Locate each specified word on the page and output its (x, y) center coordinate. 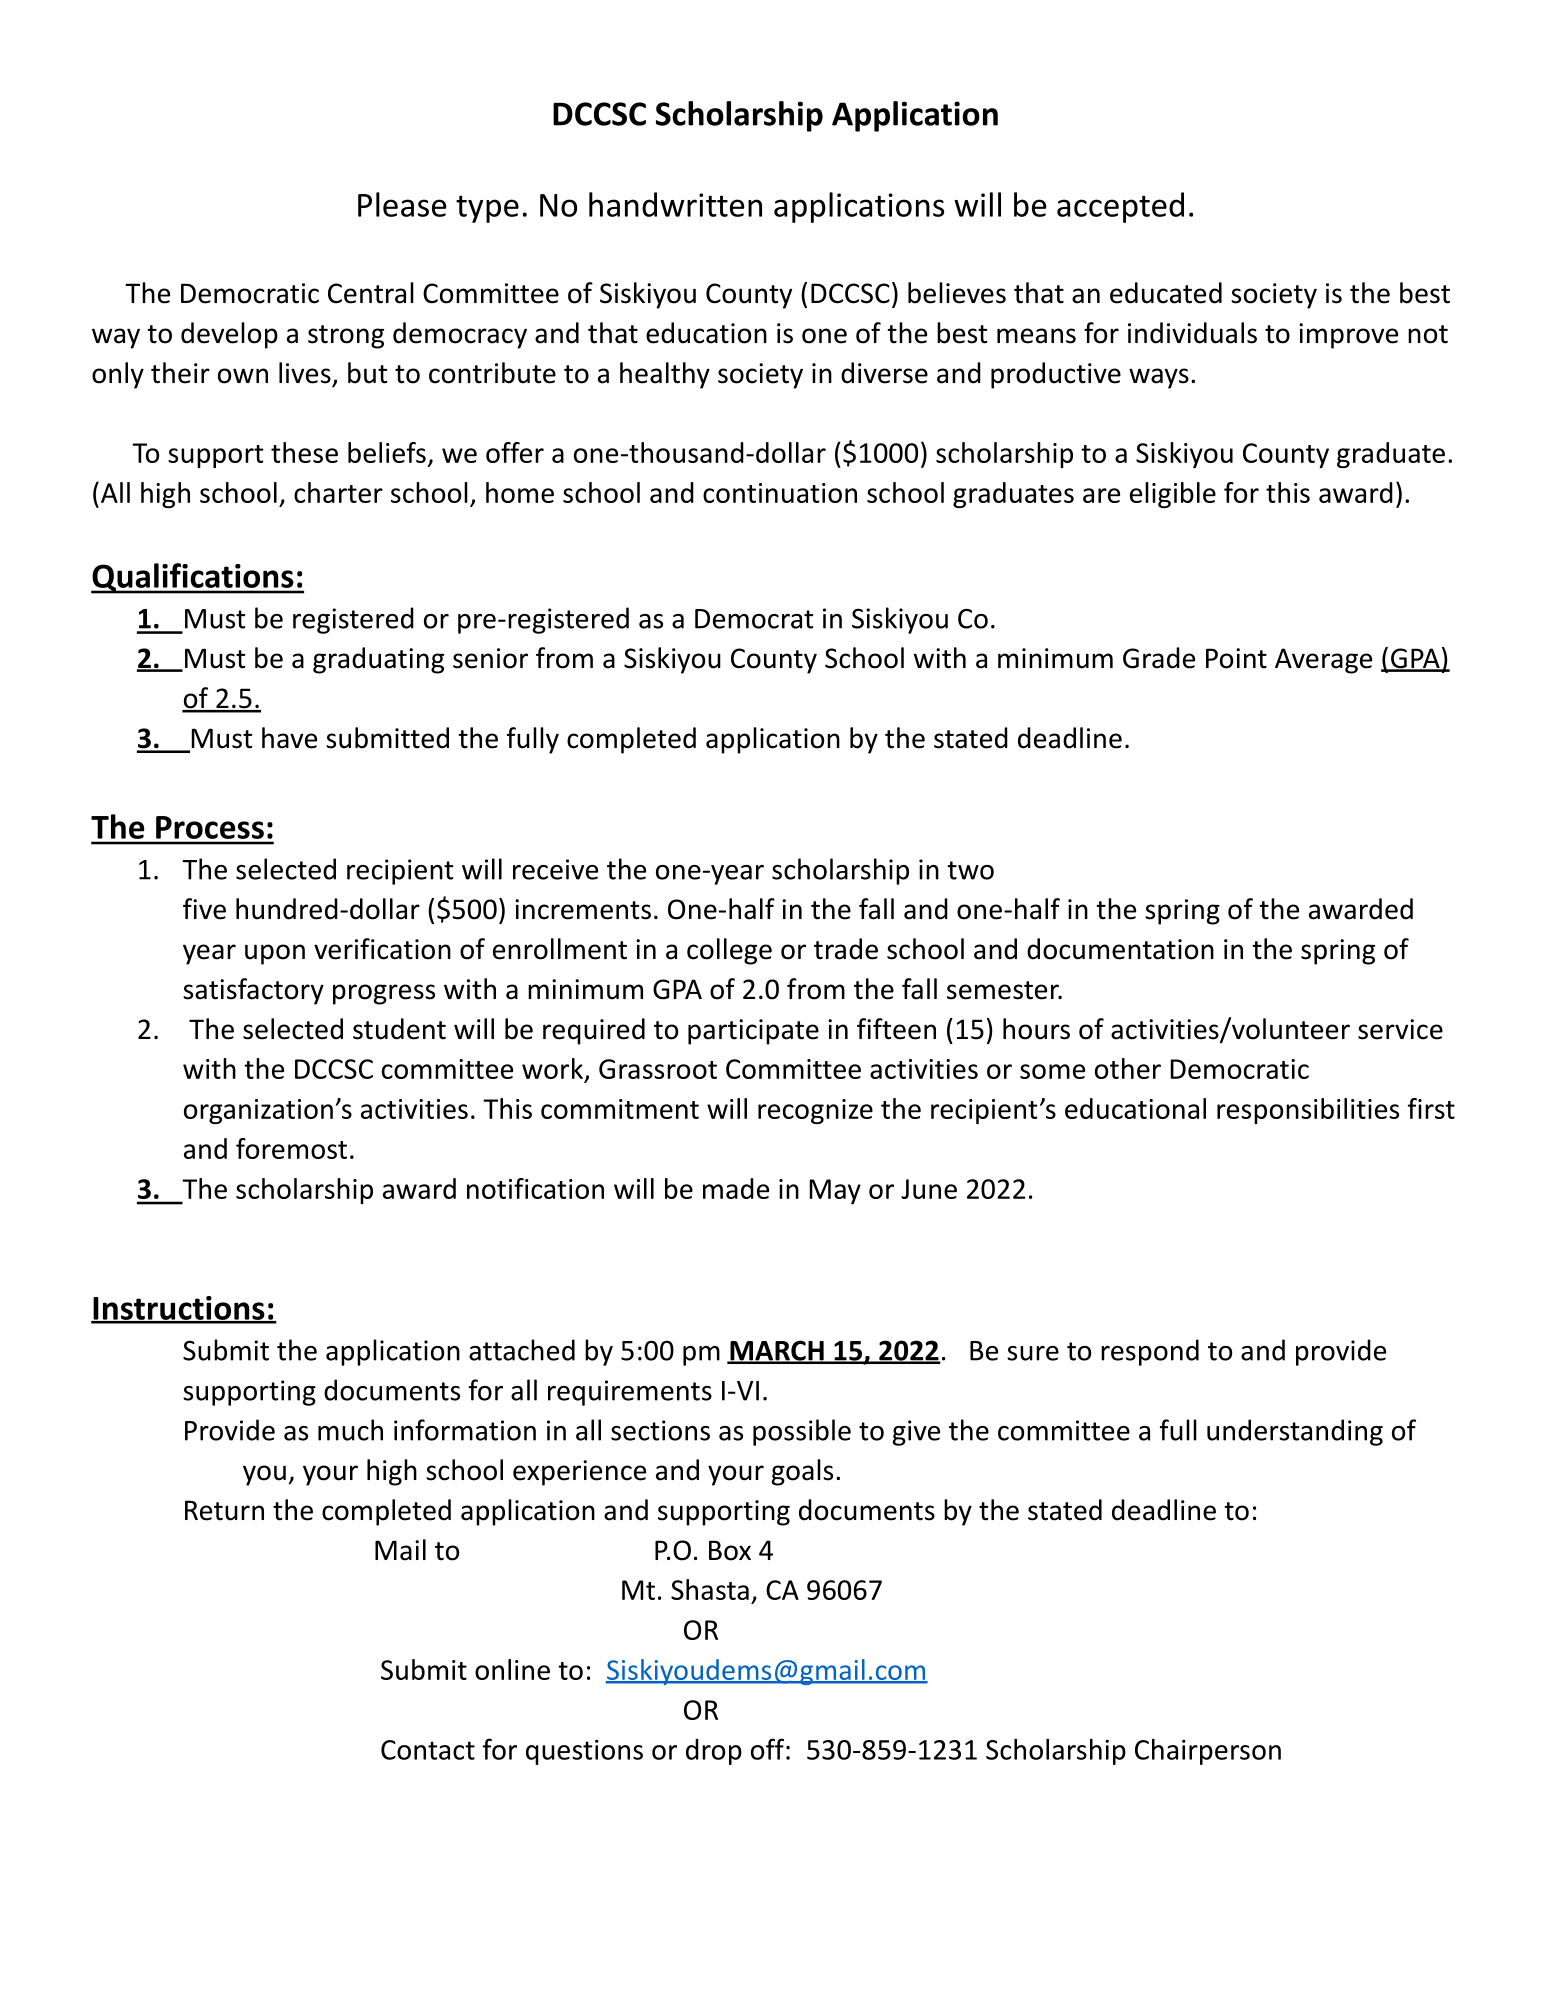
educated (1166, 293)
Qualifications (193, 578)
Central (371, 293)
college (729, 951)
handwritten (675, 204)
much (350, 1430)
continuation (780, 493)
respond (1150, 1352)
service (1400, 1029)
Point (1236, 658)
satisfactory (253, 991)
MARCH (777, 1351)
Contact (428, 1750)
